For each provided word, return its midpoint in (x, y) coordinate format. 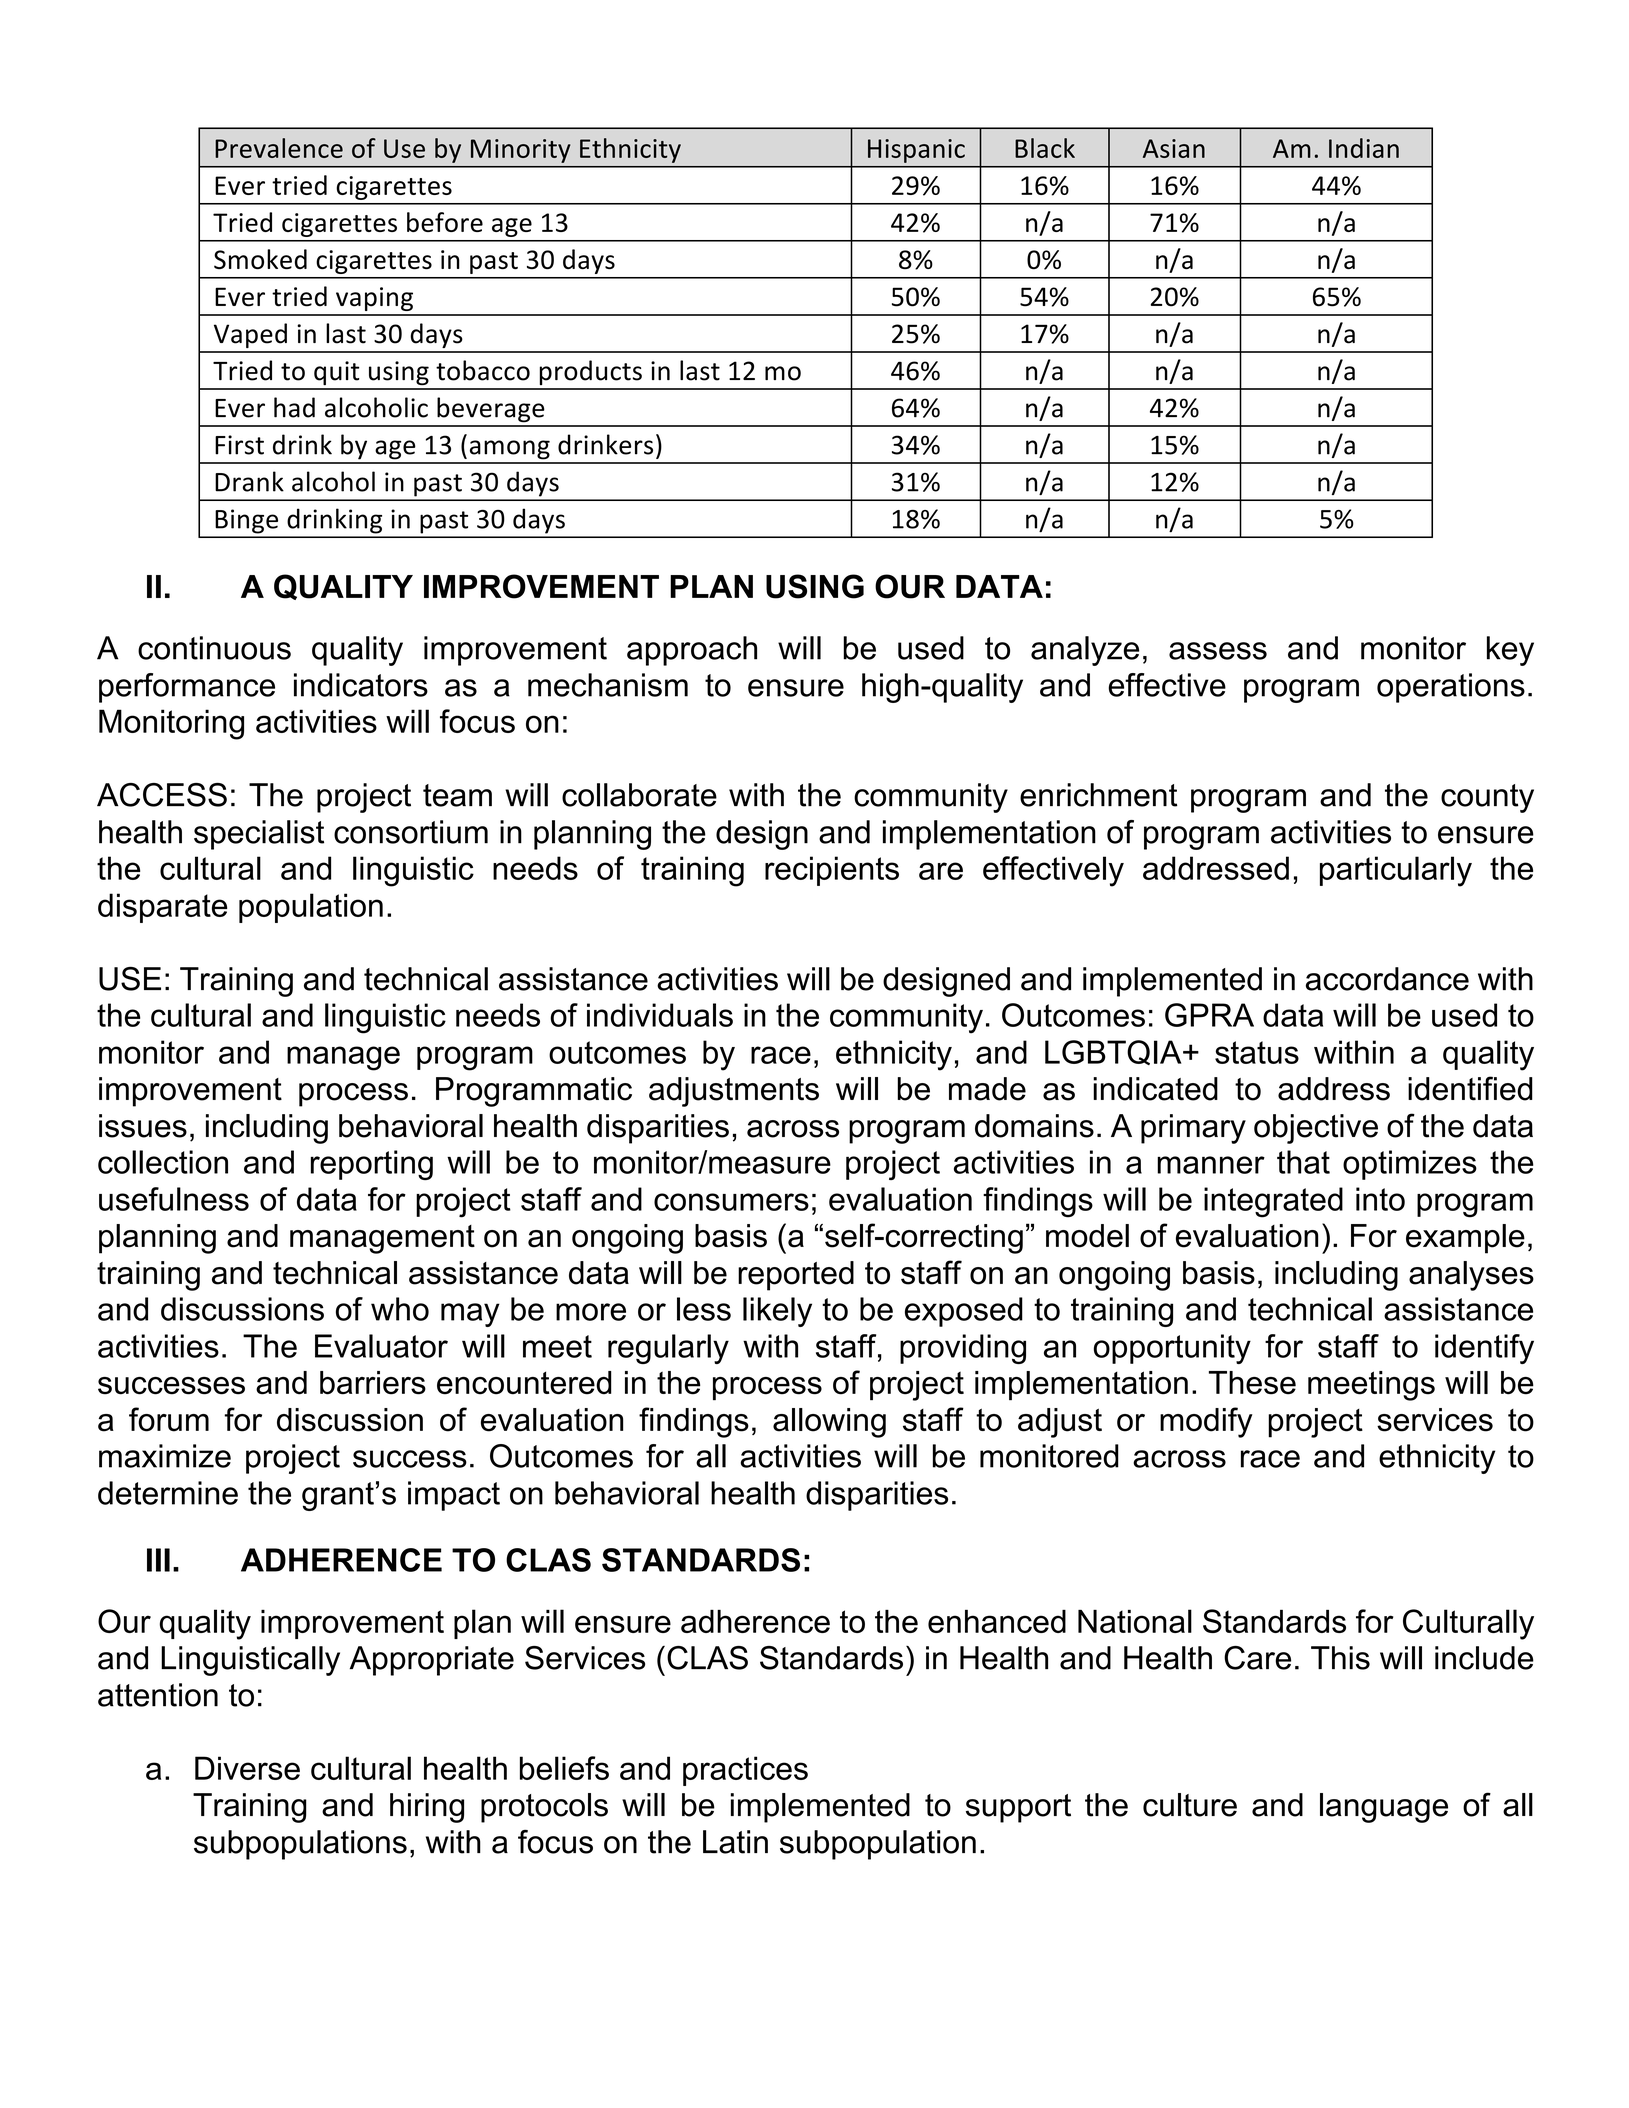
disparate (162, 908)
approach (692, 651)
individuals (660, 1015)
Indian (1364, 148)
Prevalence (279, 148)
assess (1218, 651)
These (1252, 1383)
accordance (1387, 979)
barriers (373, 1383)
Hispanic (916, 151)
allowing (829, 1423)
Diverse (247, 1768)
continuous (214, 648)
